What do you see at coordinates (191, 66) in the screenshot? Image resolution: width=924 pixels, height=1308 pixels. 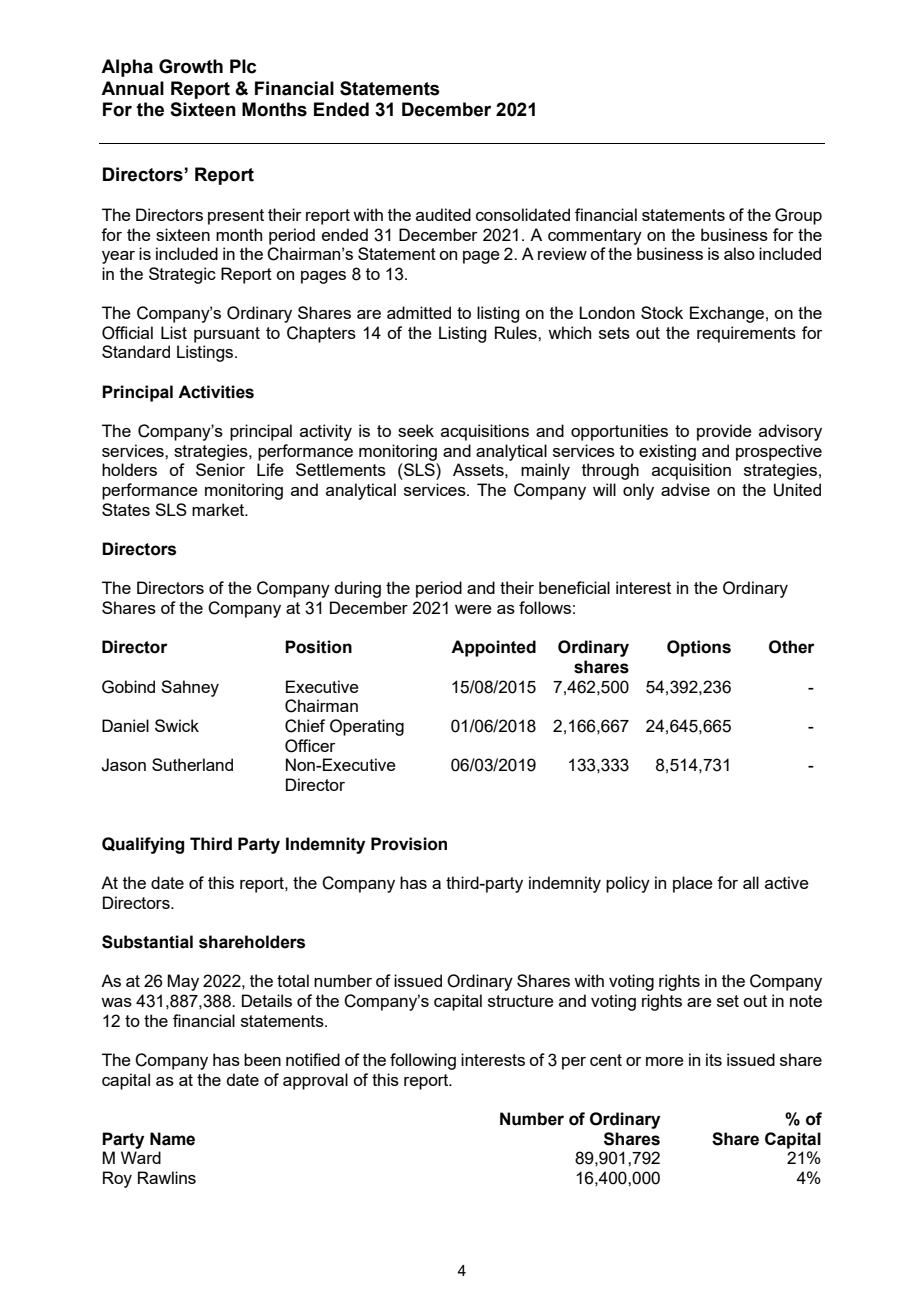 I see `Growth` at bounding box center [191, 66].
